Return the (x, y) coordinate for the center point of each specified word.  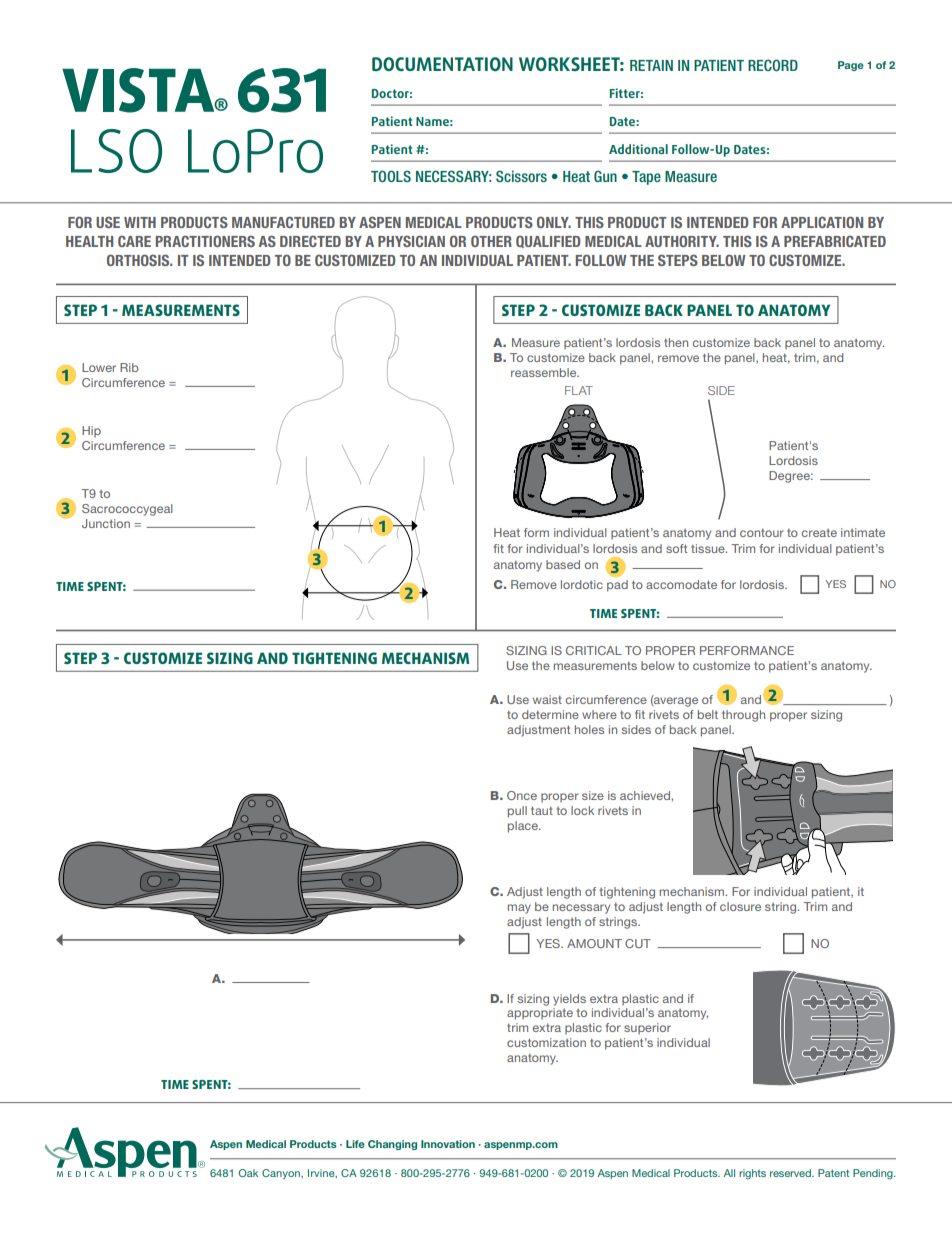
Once (522, 795)
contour (761, 533)
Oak (248, 1173)
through (743, 716)
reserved (791, 1173)
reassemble (545, 372)
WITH (140, 222)
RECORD (773, 65)
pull (517, 812)
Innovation (448, 1144)
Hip (91, 431)
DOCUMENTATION (442, 64)
